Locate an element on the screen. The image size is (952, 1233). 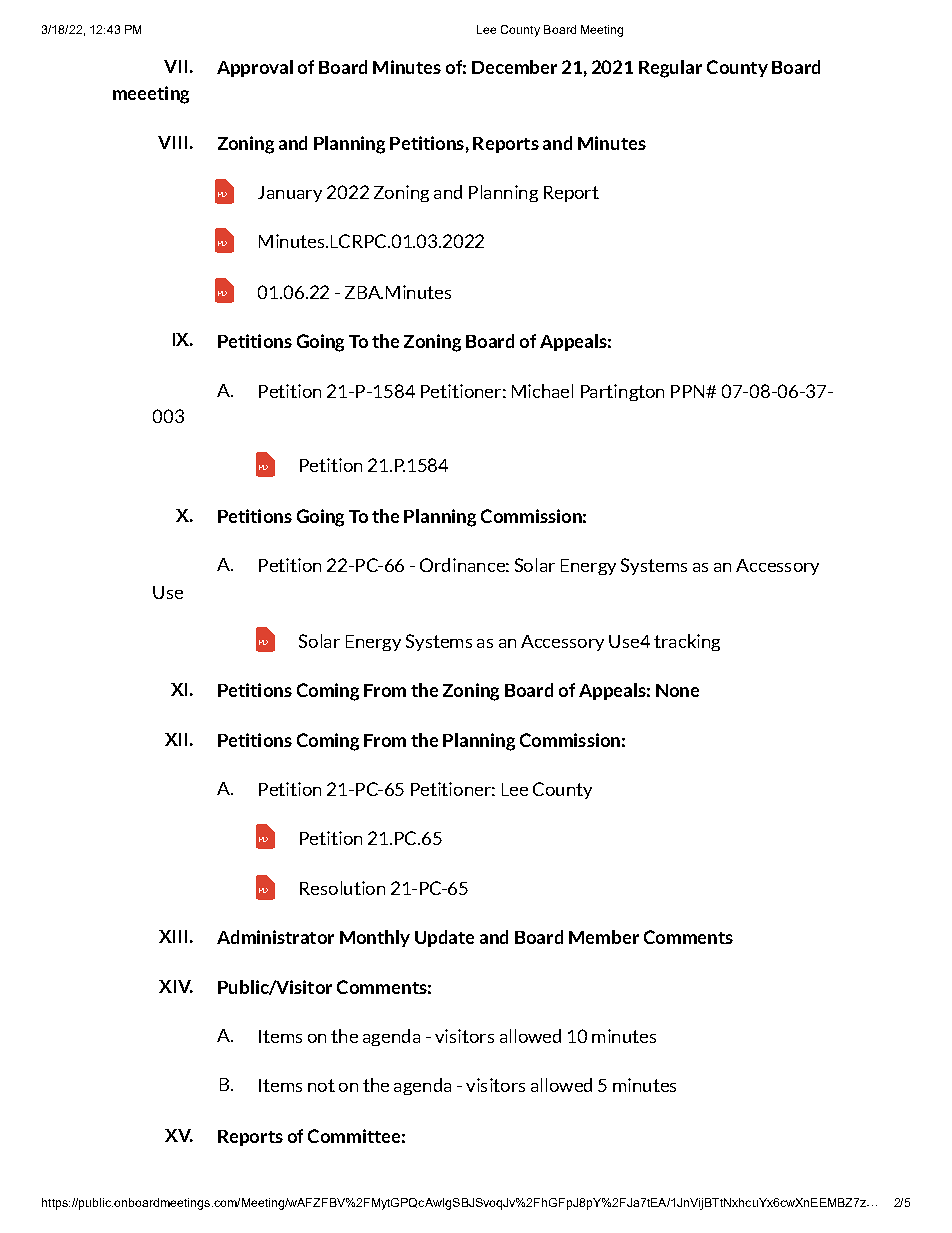
XIV is located at coordinates (176, 986).
